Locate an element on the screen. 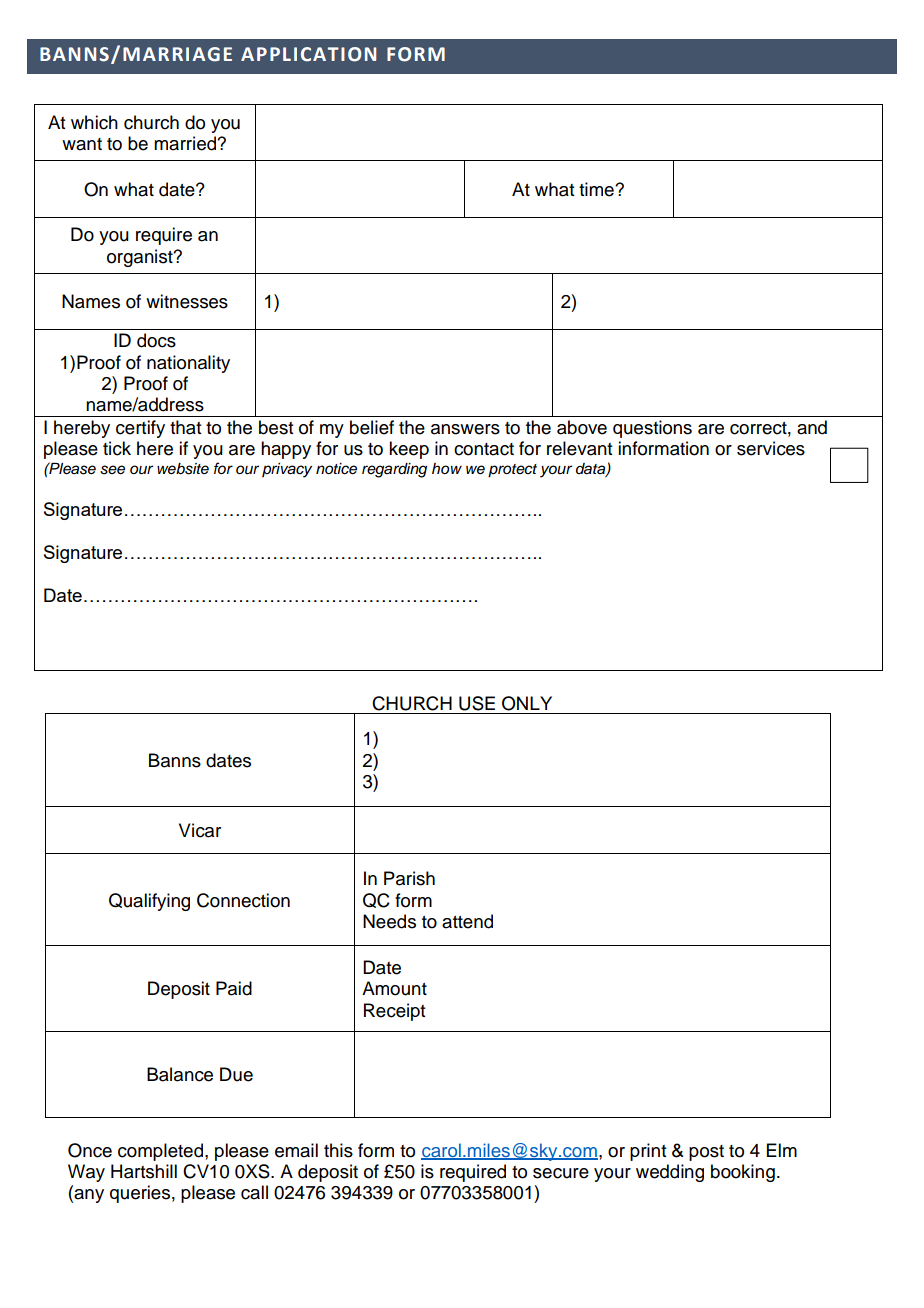 This screenshot has width=924, height=1308. Parish is located at coordinates (409, 878).
